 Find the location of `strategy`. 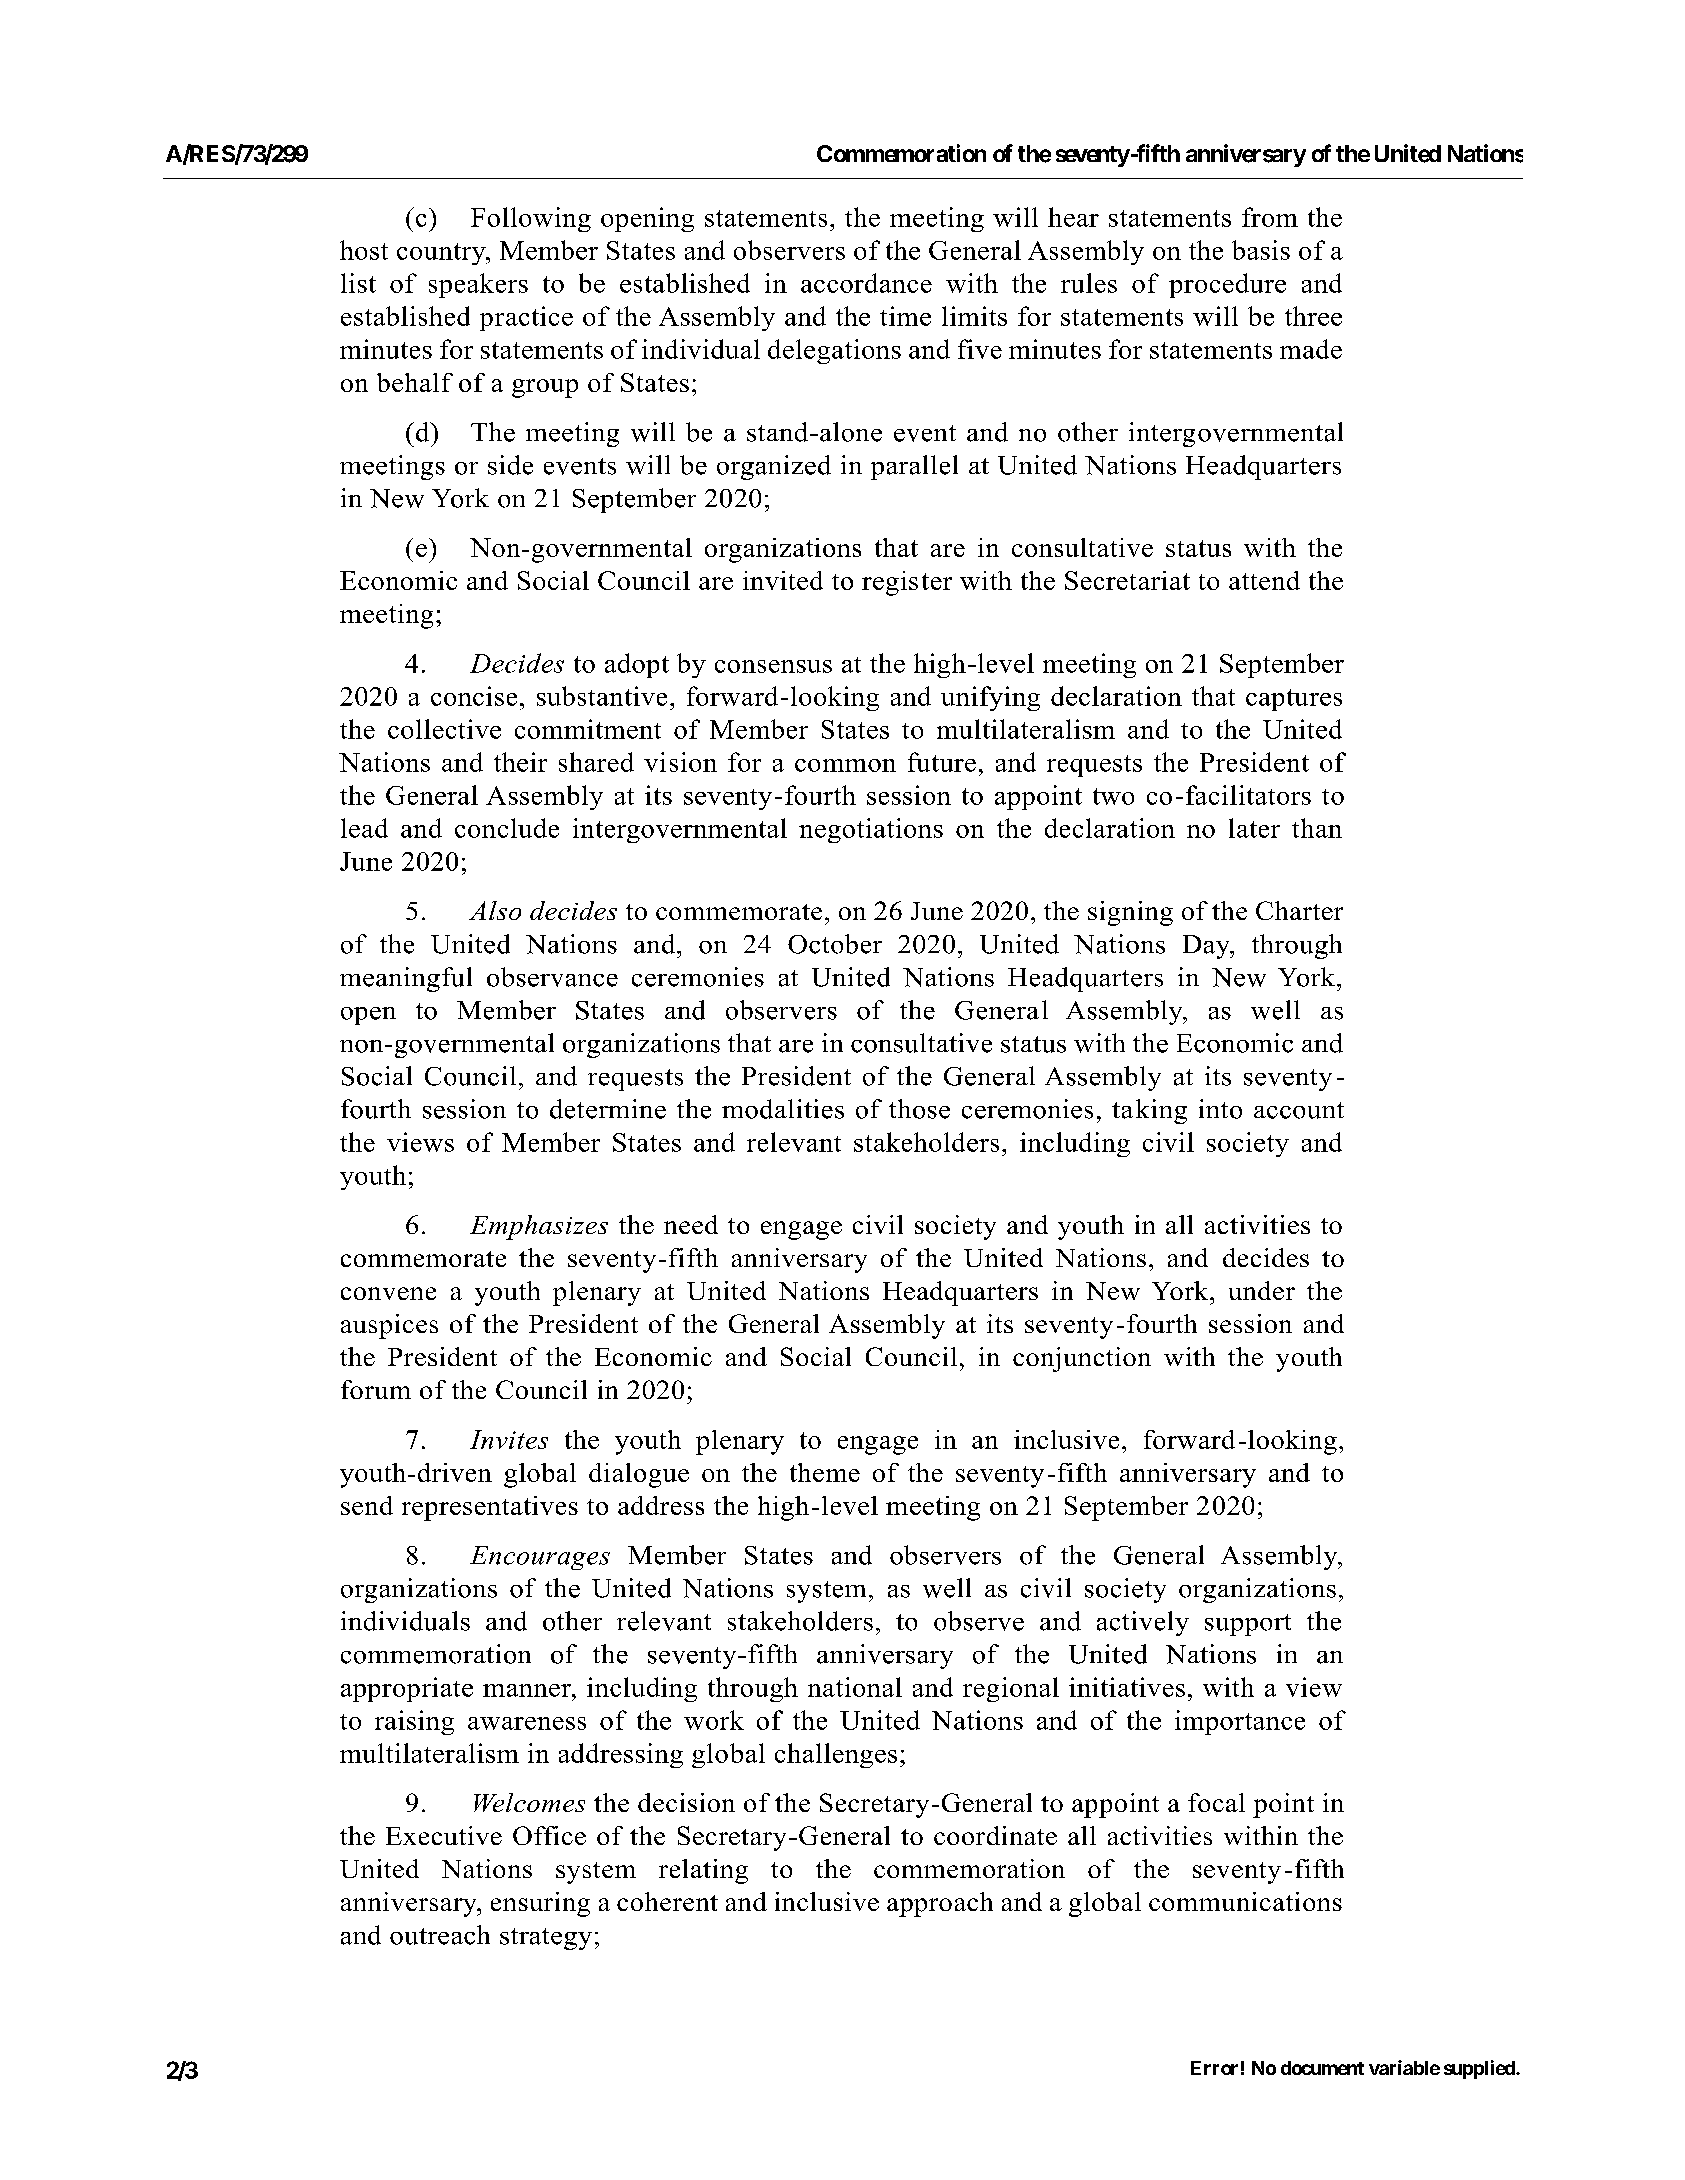

strategy is located at coordinates (546, 1939).
